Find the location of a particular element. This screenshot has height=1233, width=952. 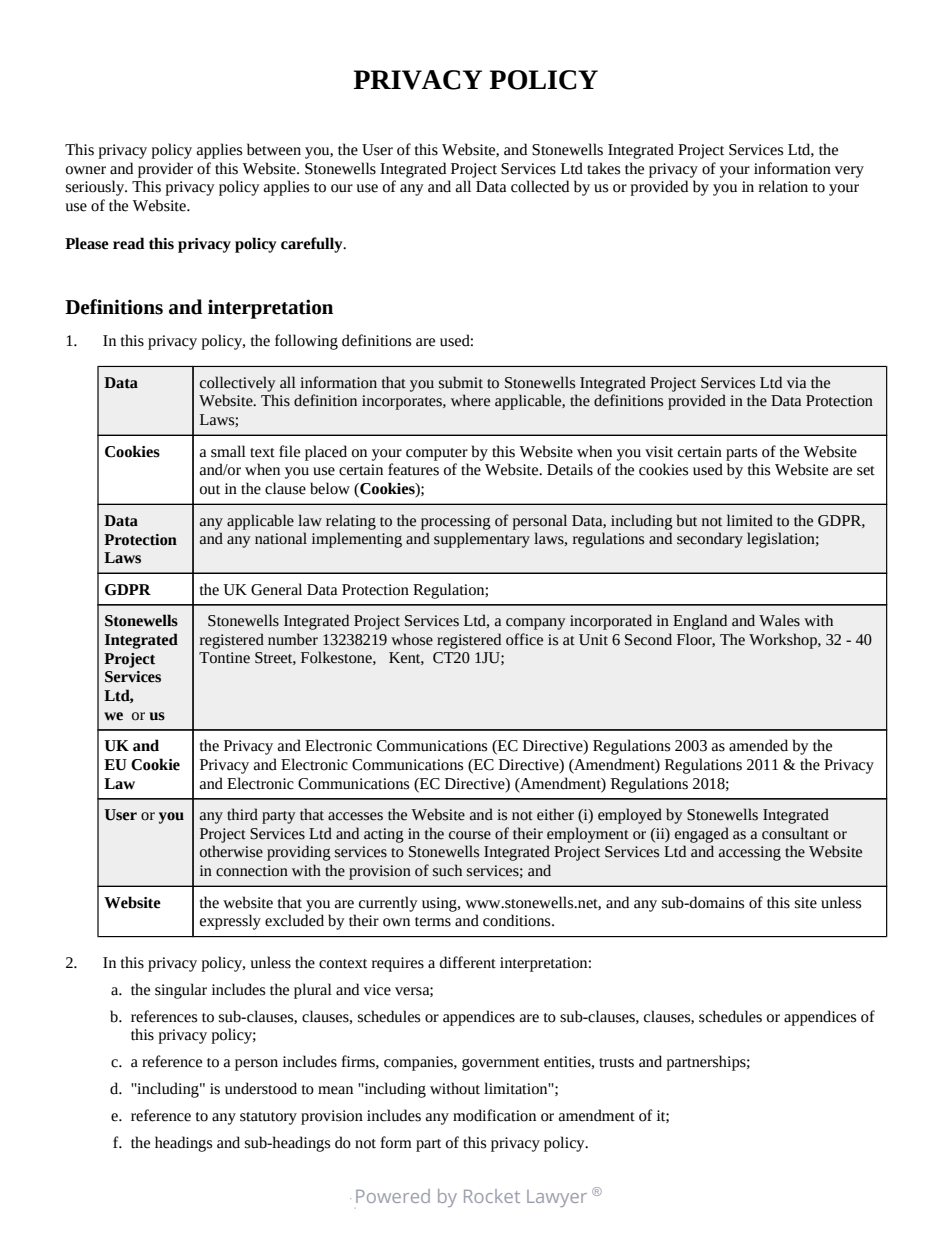

trusts is located at coordinates (616, 1063).
